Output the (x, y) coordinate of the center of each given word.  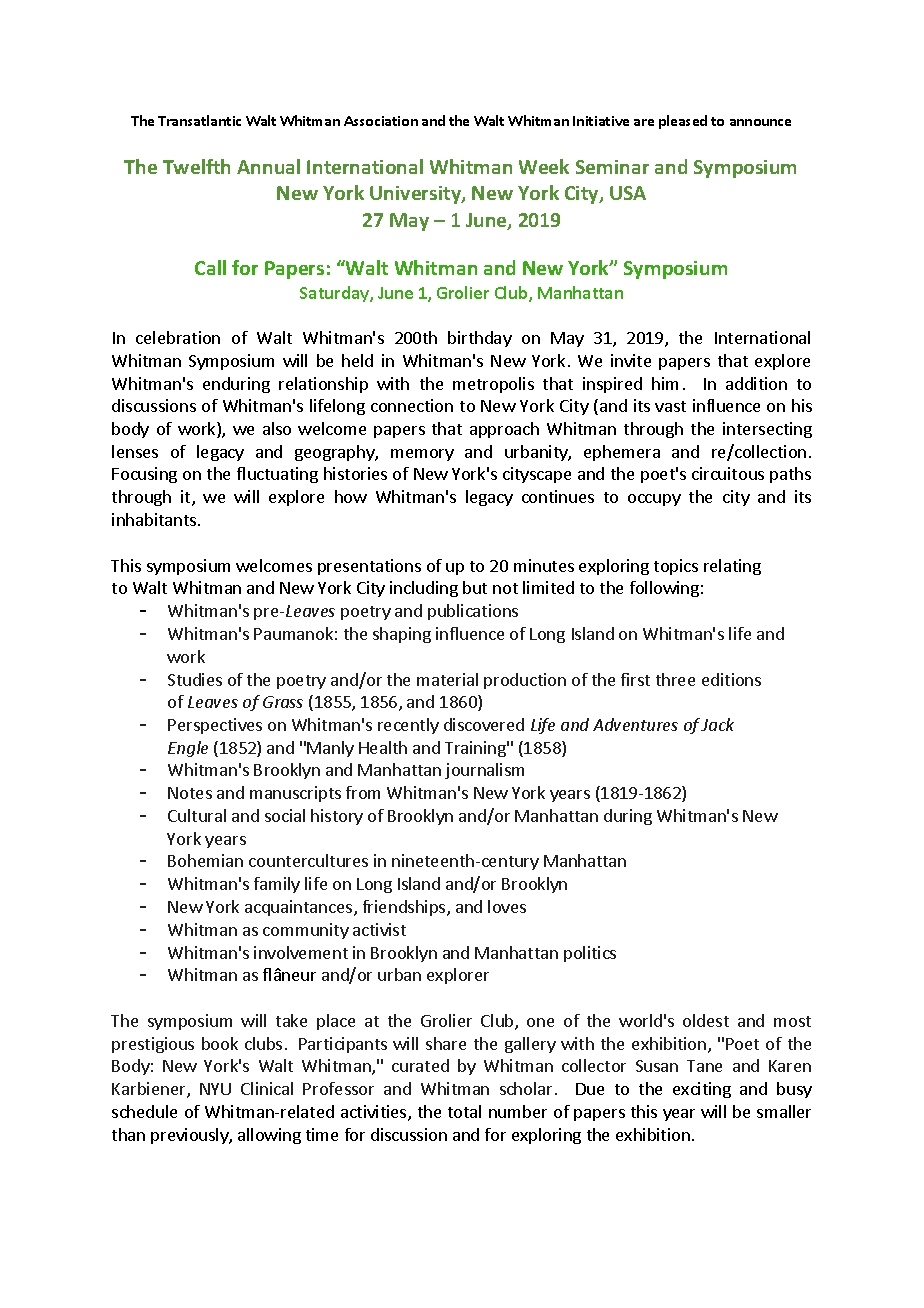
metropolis (493, 385)
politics (590, 954)
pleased (683, 122)
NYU (215, 1089)
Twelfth (196, 166)
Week (544, 166)
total (464, 1111)
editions (731, 679)
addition (756, 383)
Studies (195, 679)
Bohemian (205, 860)
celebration (178, 337)
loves (507, 906)
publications (473, 612)
